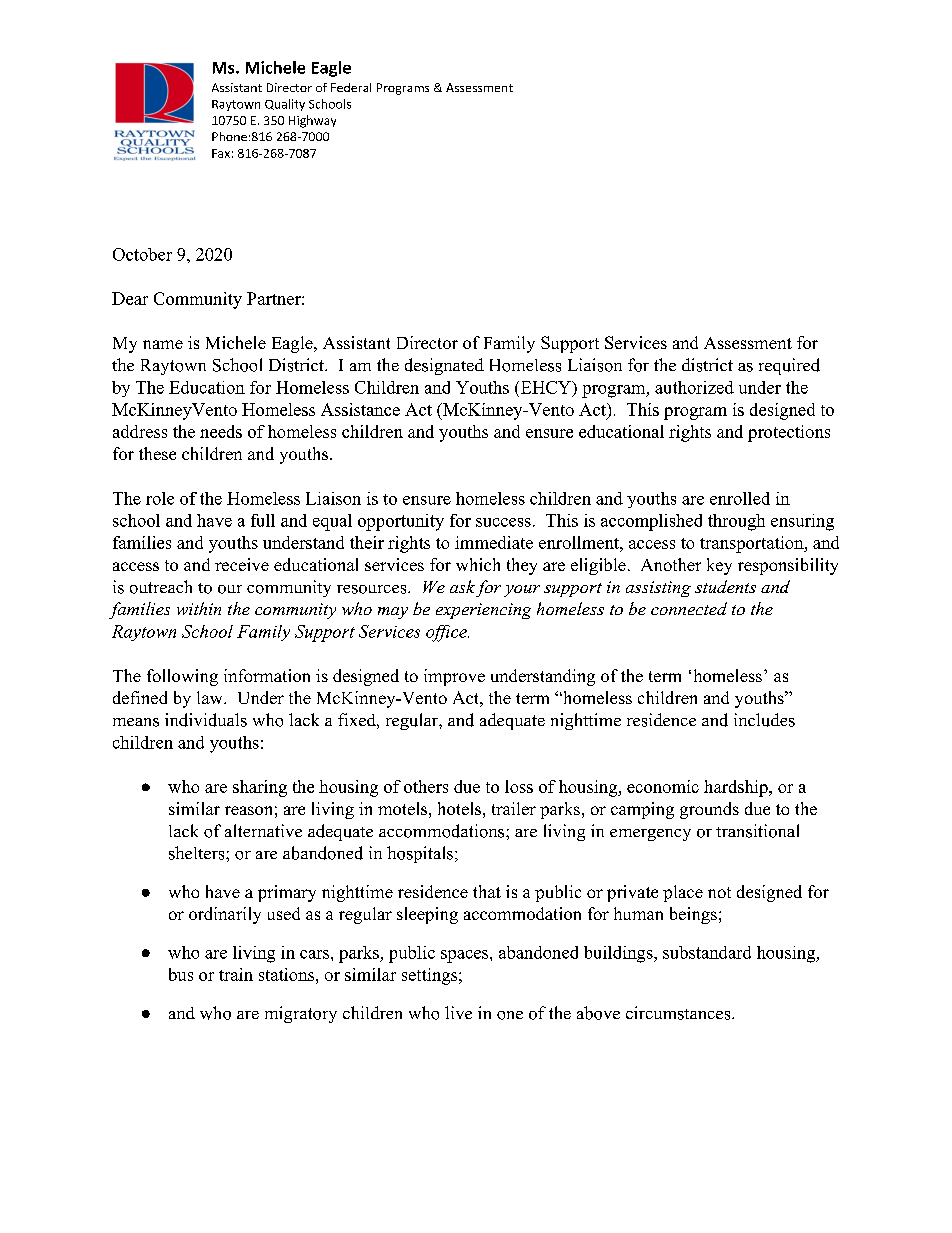 The width and height of the document is (952, 1233). Describe the element at coordinates (789, 366) in the document. I see `required` at that location.
